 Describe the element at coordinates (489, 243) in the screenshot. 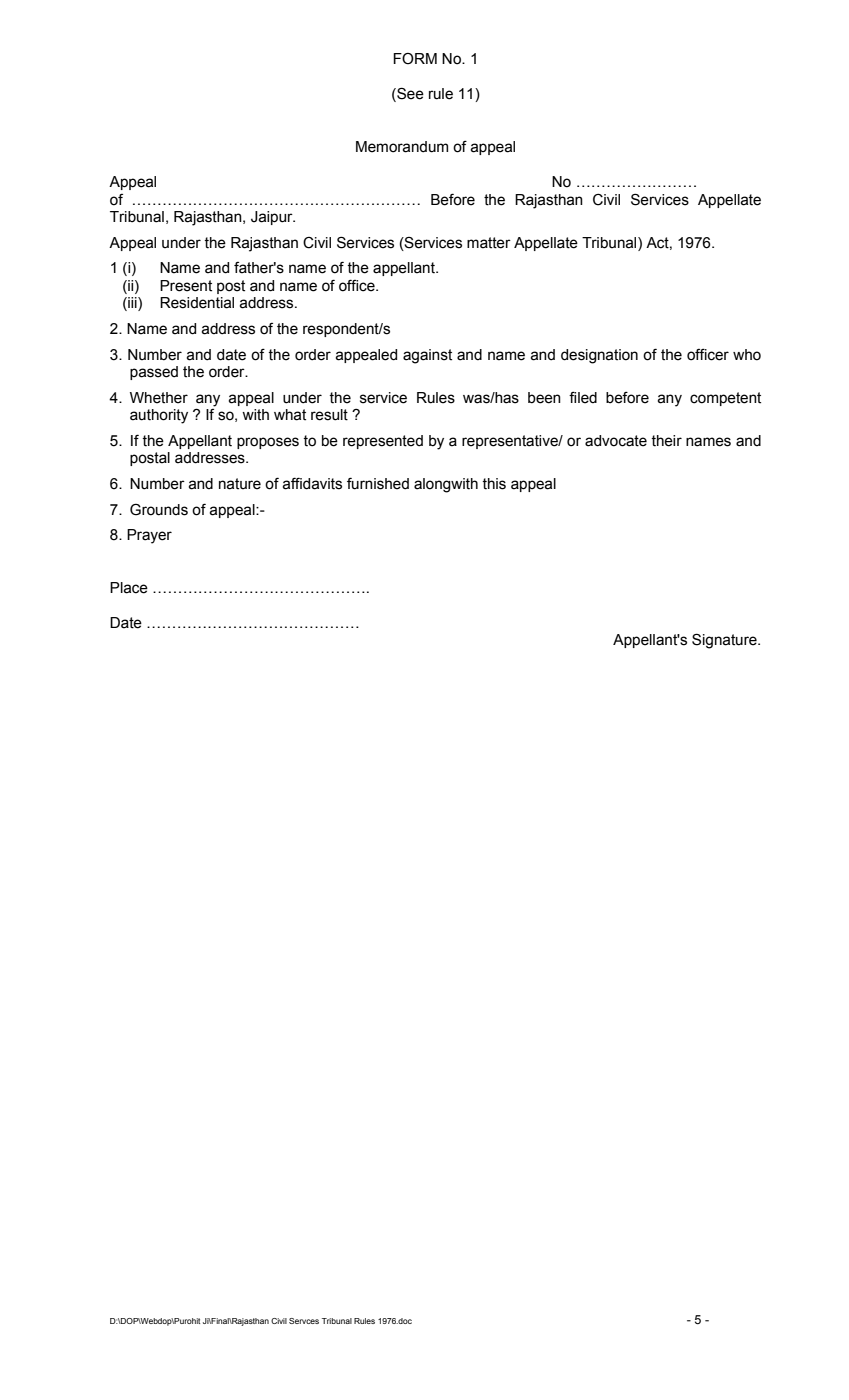

I see `matter` at that location.
